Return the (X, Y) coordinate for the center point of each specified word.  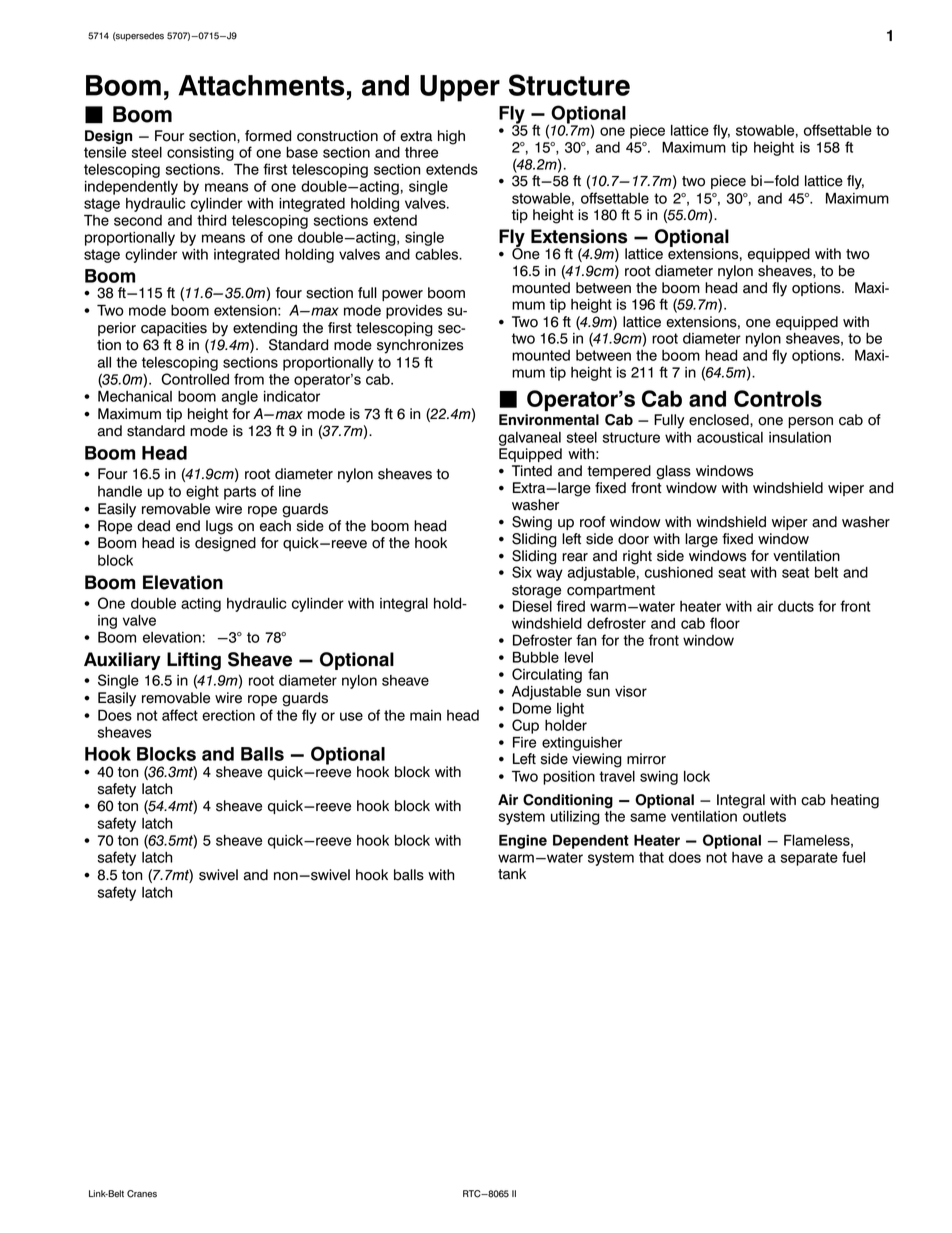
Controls (778, 398)
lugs (219, 527)
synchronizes (420, 346)
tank (512, 874)
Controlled (195, 379)
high (451, 137)
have (747, 857)
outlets (764, 816)
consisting (200, 154)
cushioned (679, 572)
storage (536, 593)
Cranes (142, 1194)
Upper (460, 88)
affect (180, 715)
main (425, 715)
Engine (523, 841)
